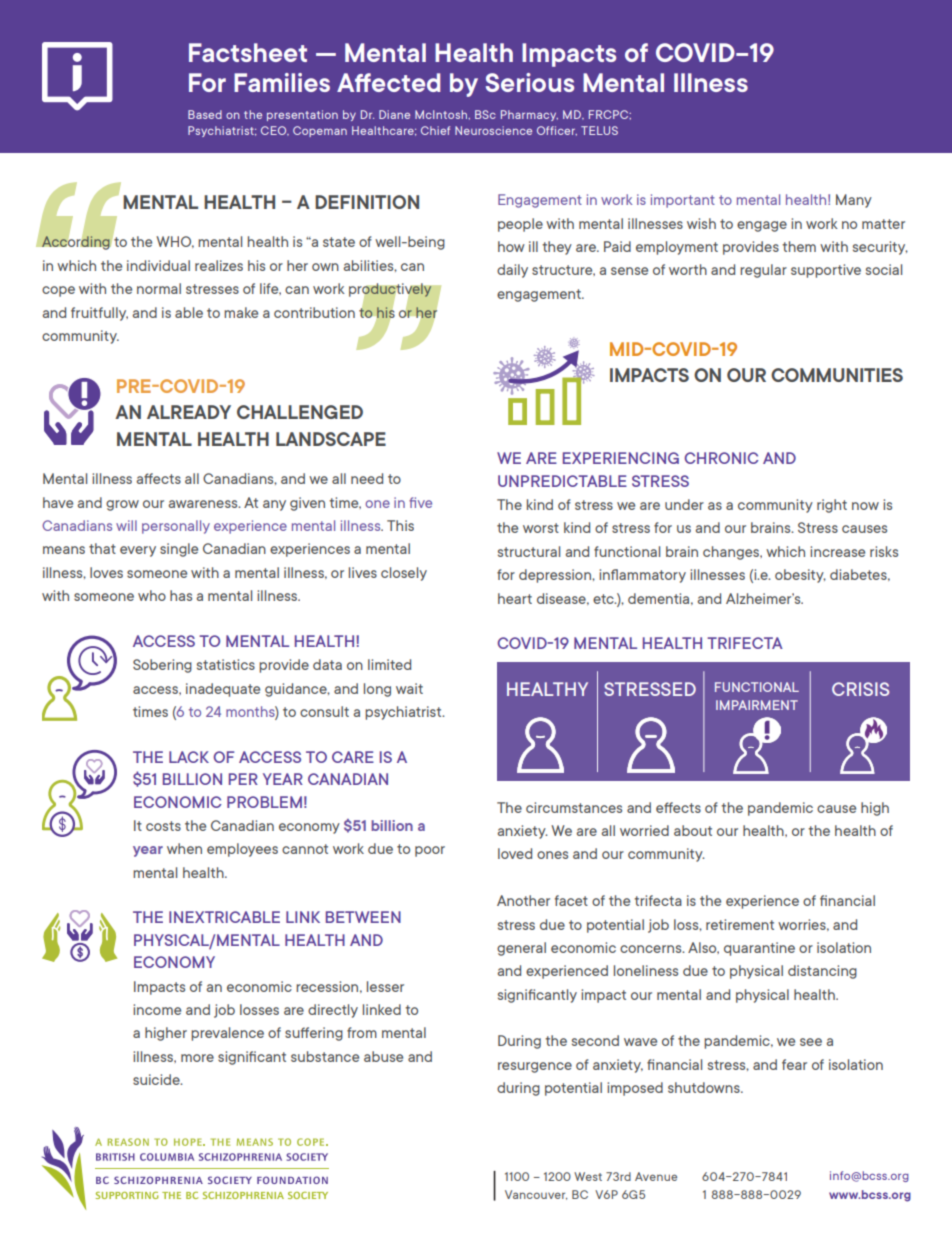 The width and height of the screenshot is (952, 1233). Describe the element at coordinates (800, 576) in the screenshot. I see `obesity` at that location.
